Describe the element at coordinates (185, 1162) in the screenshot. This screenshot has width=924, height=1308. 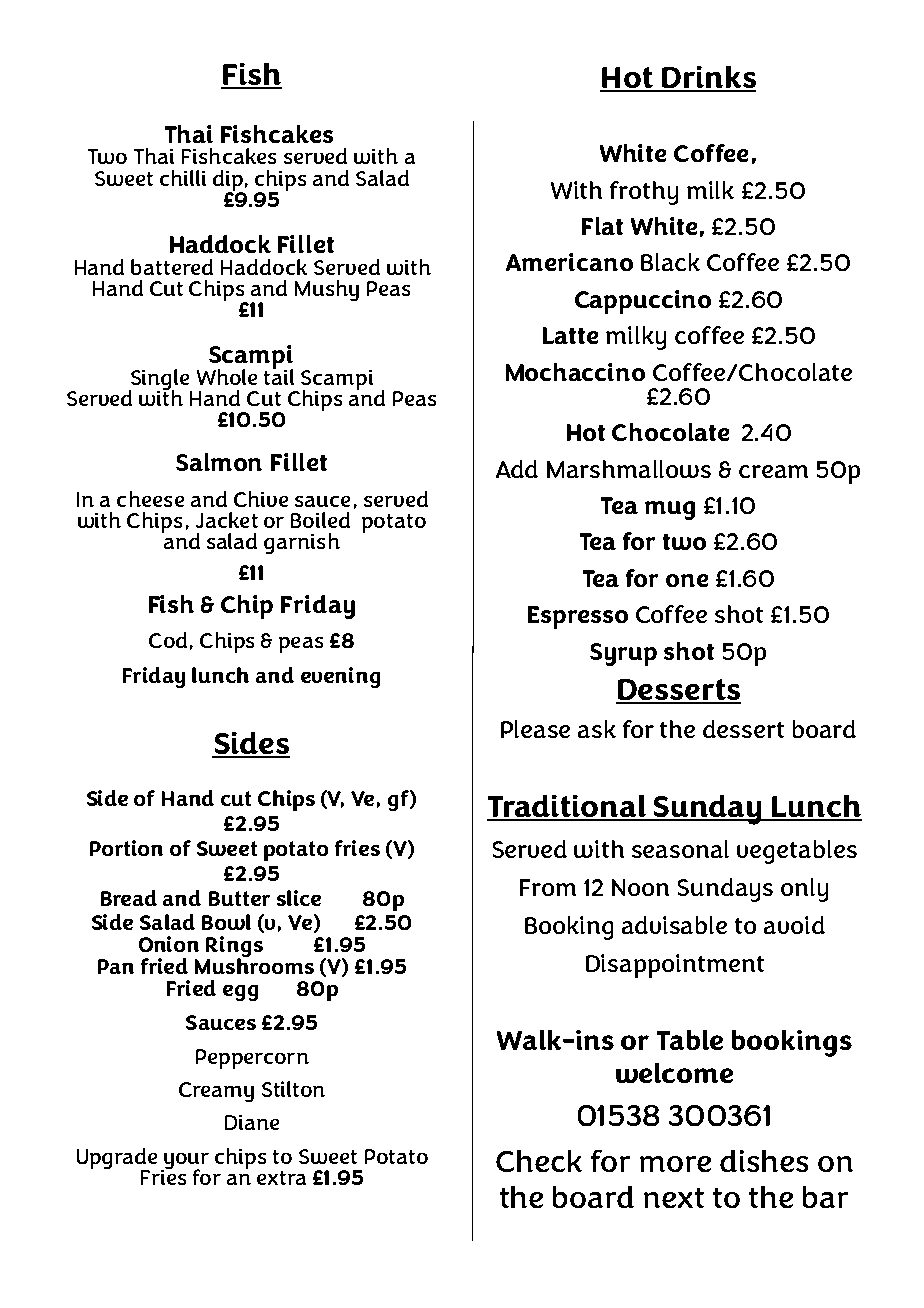
I see `your` at that location.
